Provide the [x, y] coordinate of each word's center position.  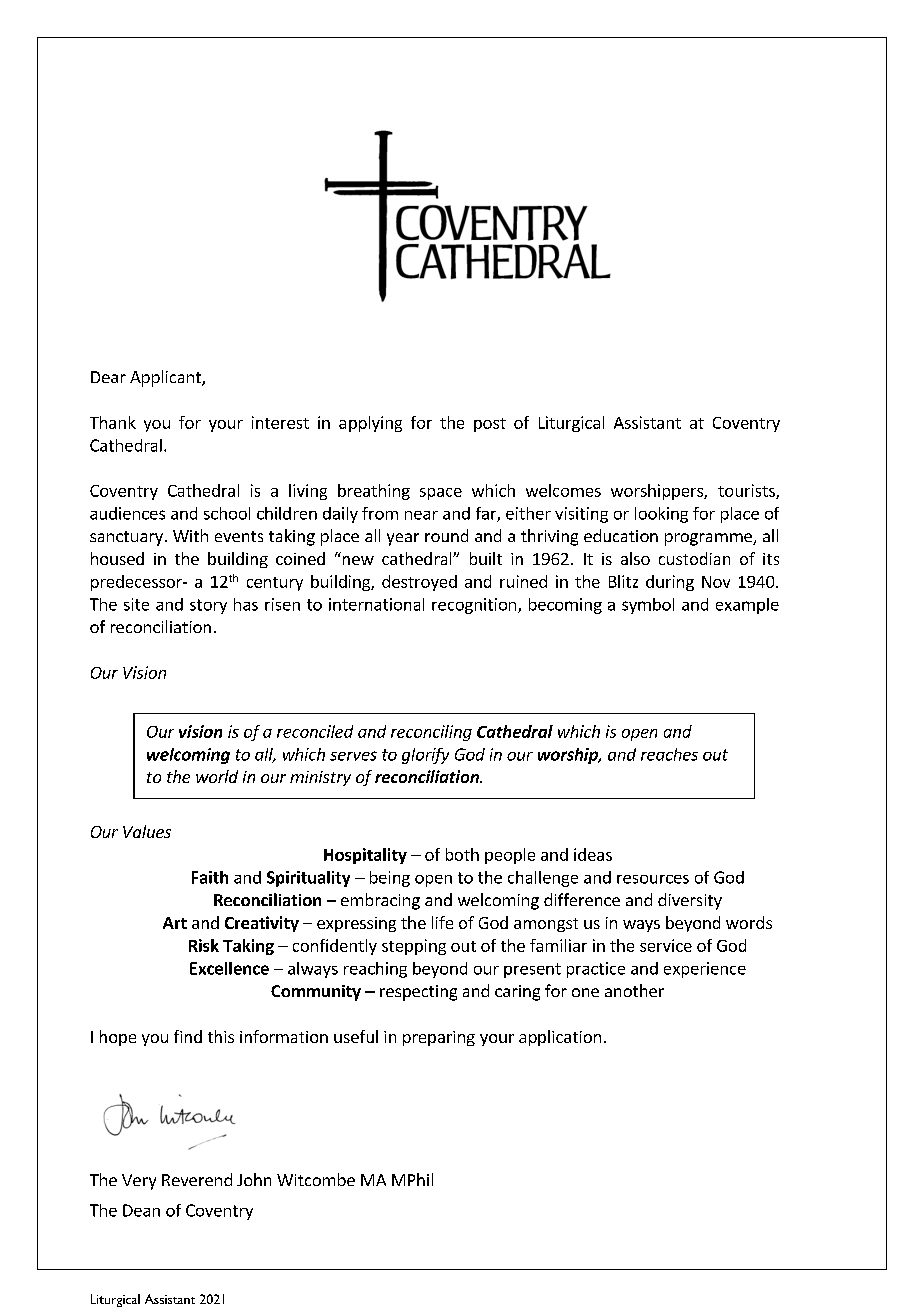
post [490, 425]
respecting [418, 993]
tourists [747, 491]
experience [705, 970]
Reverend [197, 1179]
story [208, 606]
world [217, 776]
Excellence [229, 968]
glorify [425, 756]
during [670, 583]
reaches [669, 754]
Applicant [166, 378]
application [560, 1038]
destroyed [419, 583]
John [254, 1179]
